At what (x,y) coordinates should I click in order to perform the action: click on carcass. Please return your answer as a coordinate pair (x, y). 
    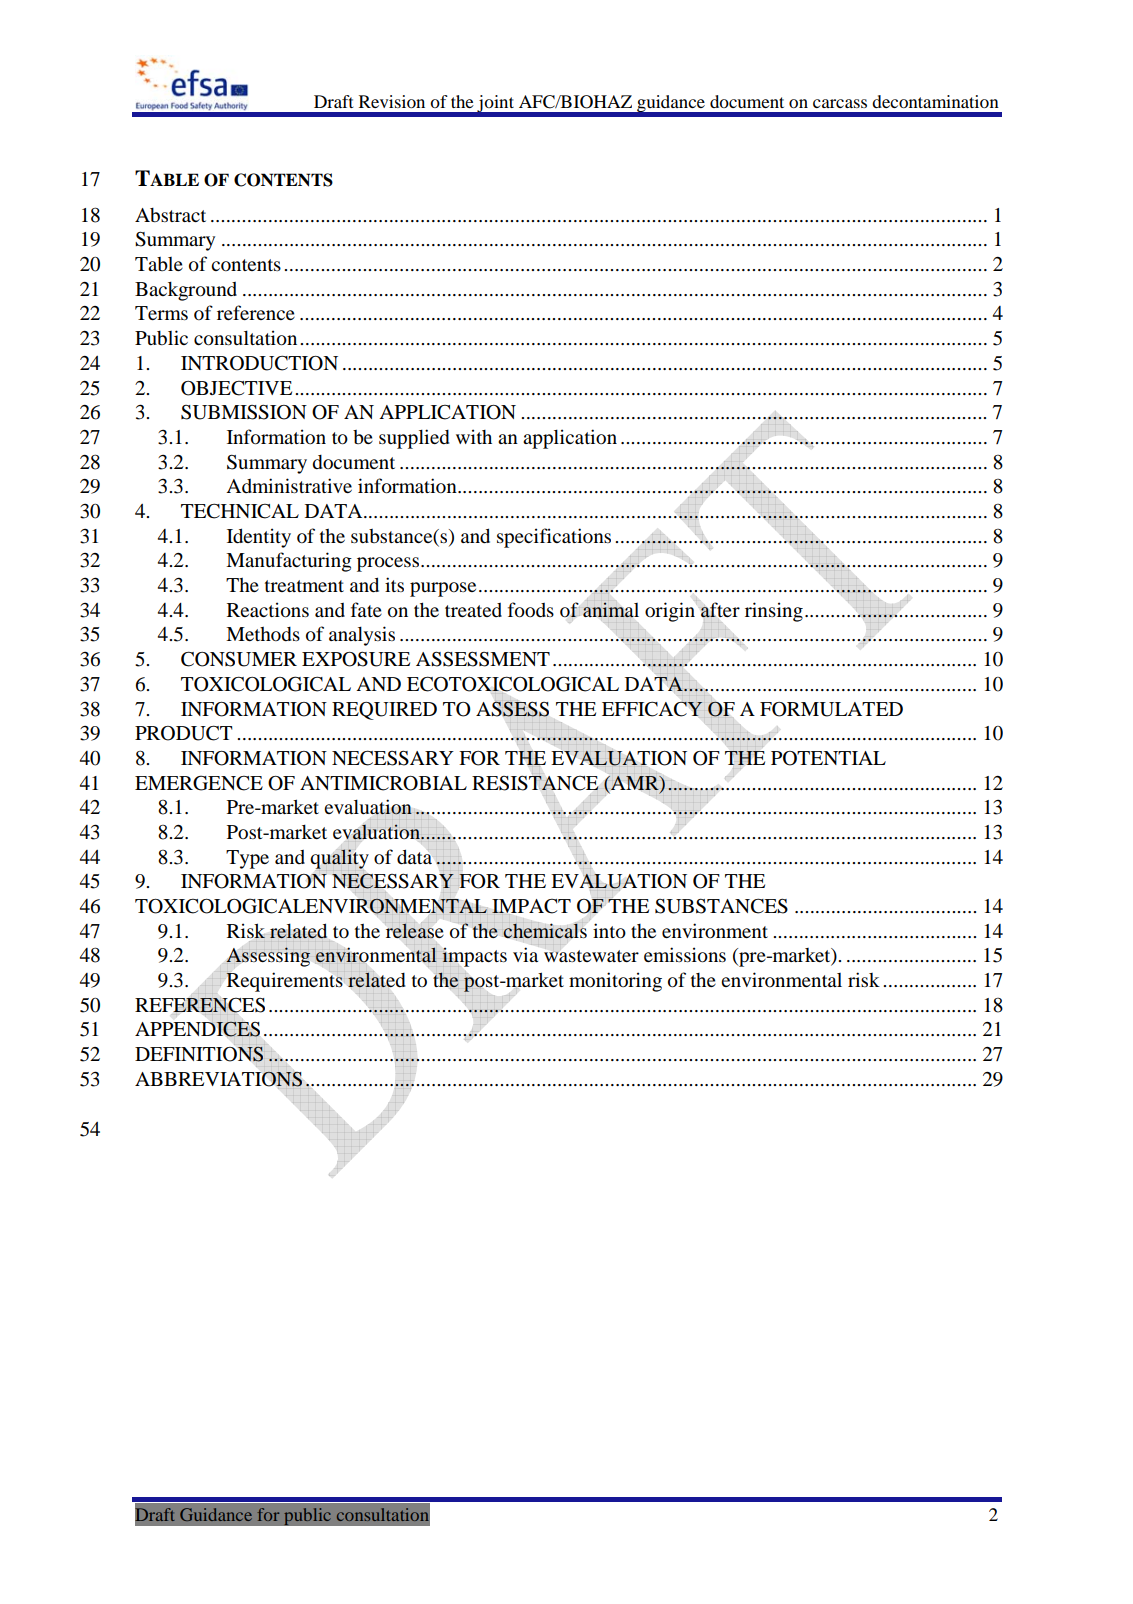
    Looking at the image, I should click on (840, 103).
